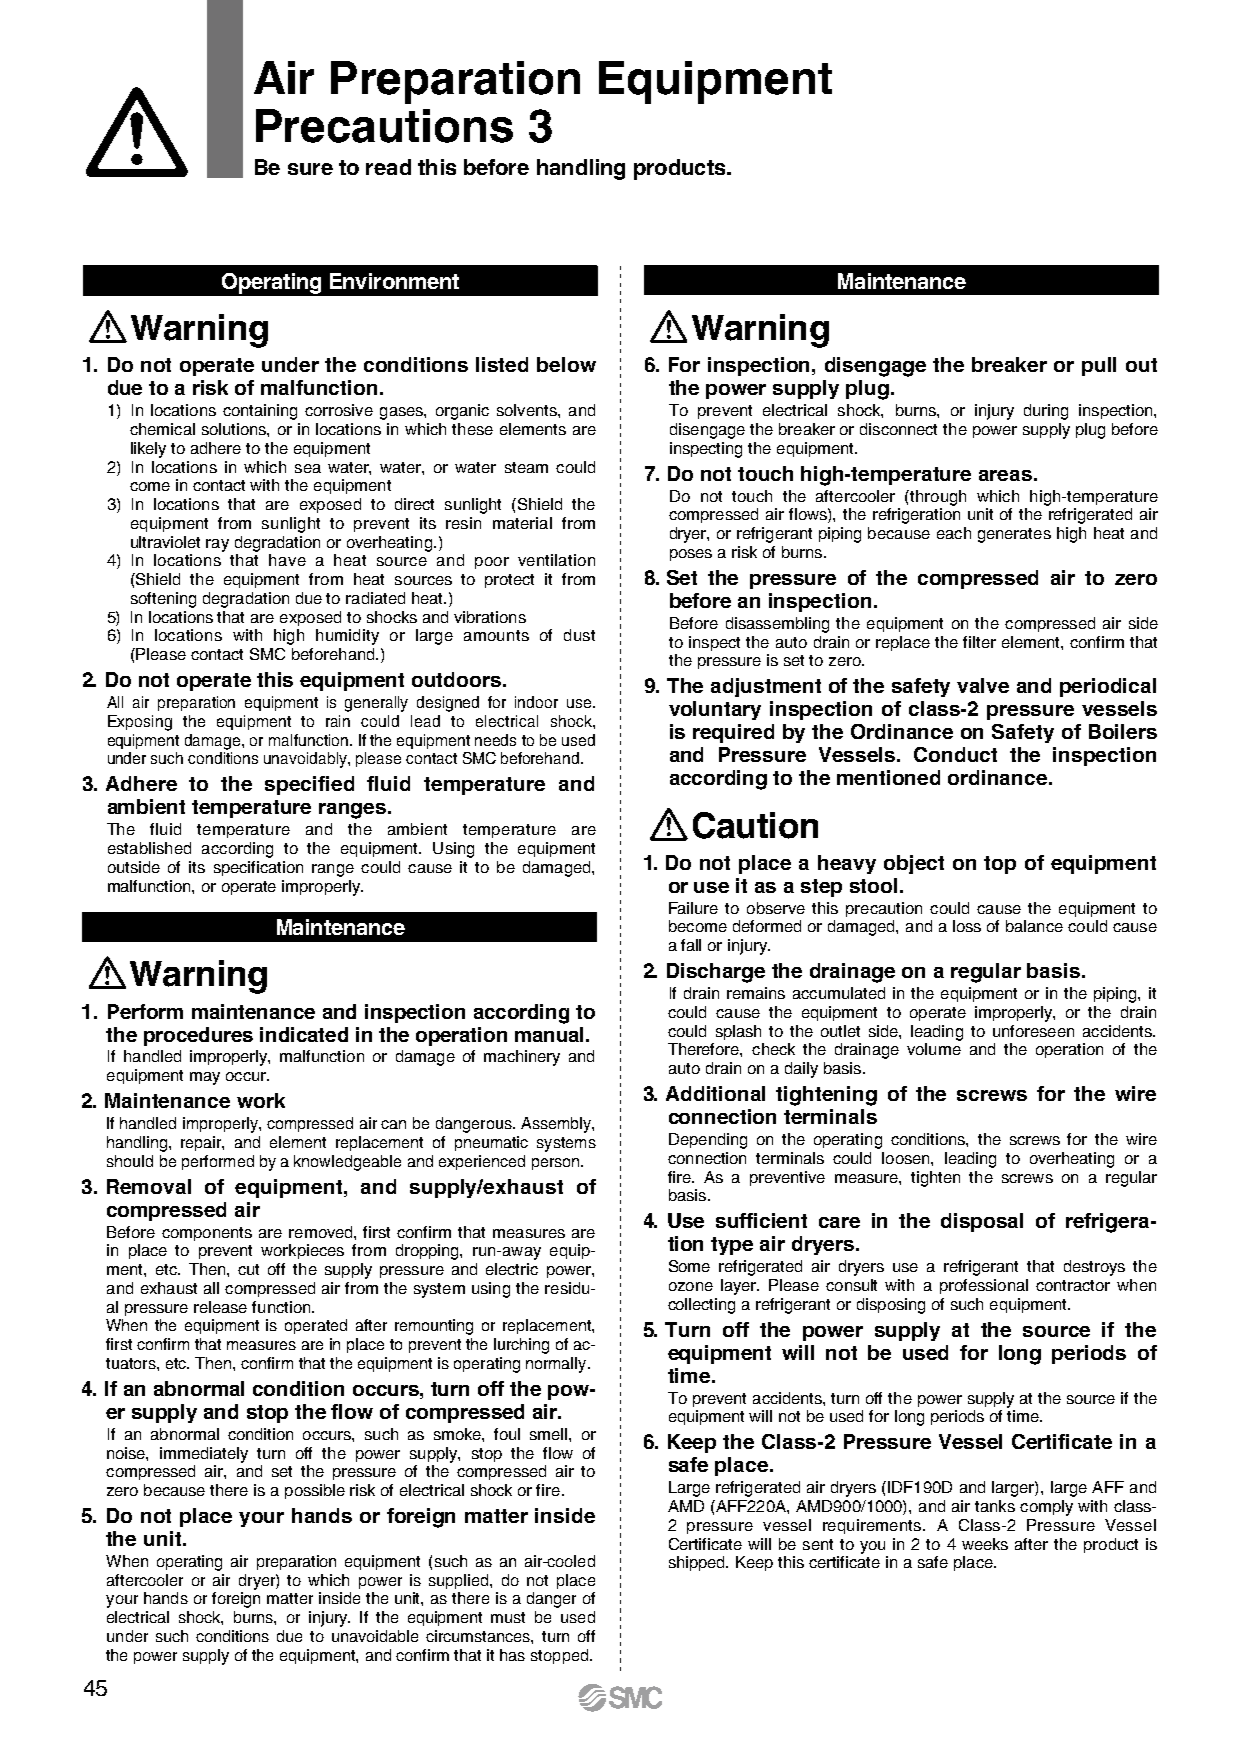 This image has height=1755, width=1241. I want to click on read, so click(388, 167).
